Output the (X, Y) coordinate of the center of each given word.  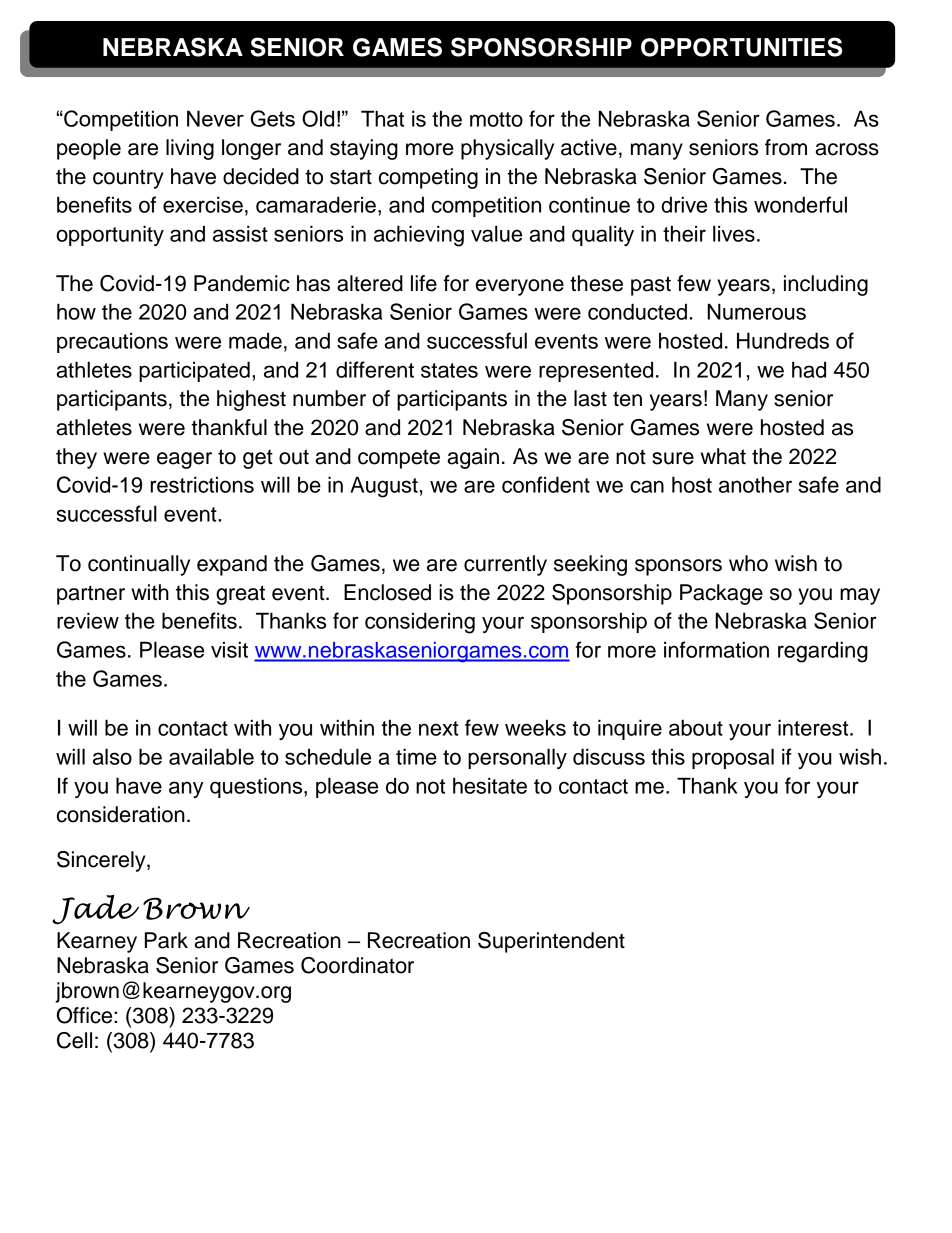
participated (194, 371)
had (809, 369)
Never (215, 118)
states (449, 370)
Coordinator (357, 965)
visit (229, 649)
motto (496, 119)
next (439, 728)
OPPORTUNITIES (741, 47)
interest (814, 727)
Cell (74, 1040)
